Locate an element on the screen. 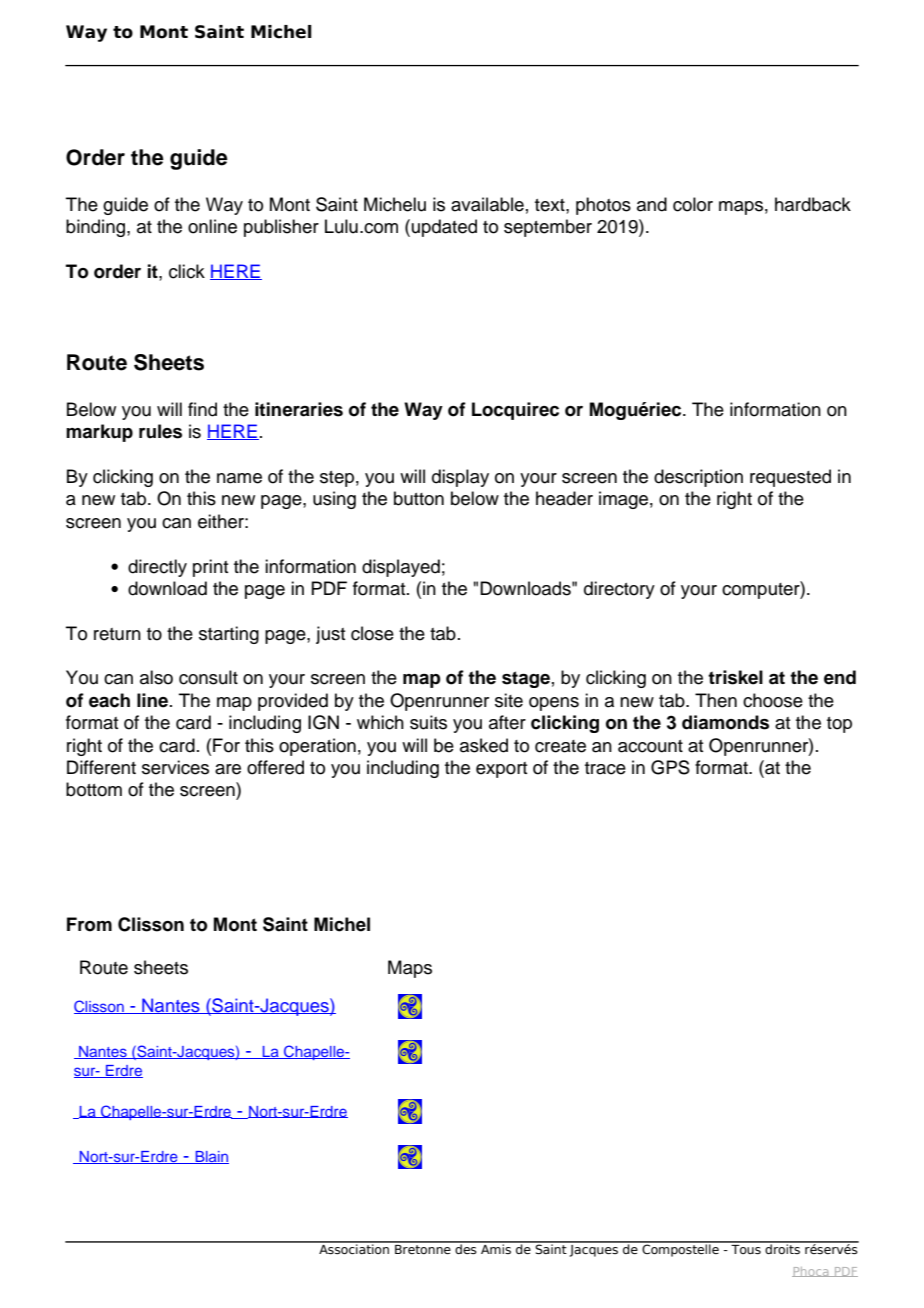 This screenshot has height=1308, width=924. end is located at coordinates (840, 677).
